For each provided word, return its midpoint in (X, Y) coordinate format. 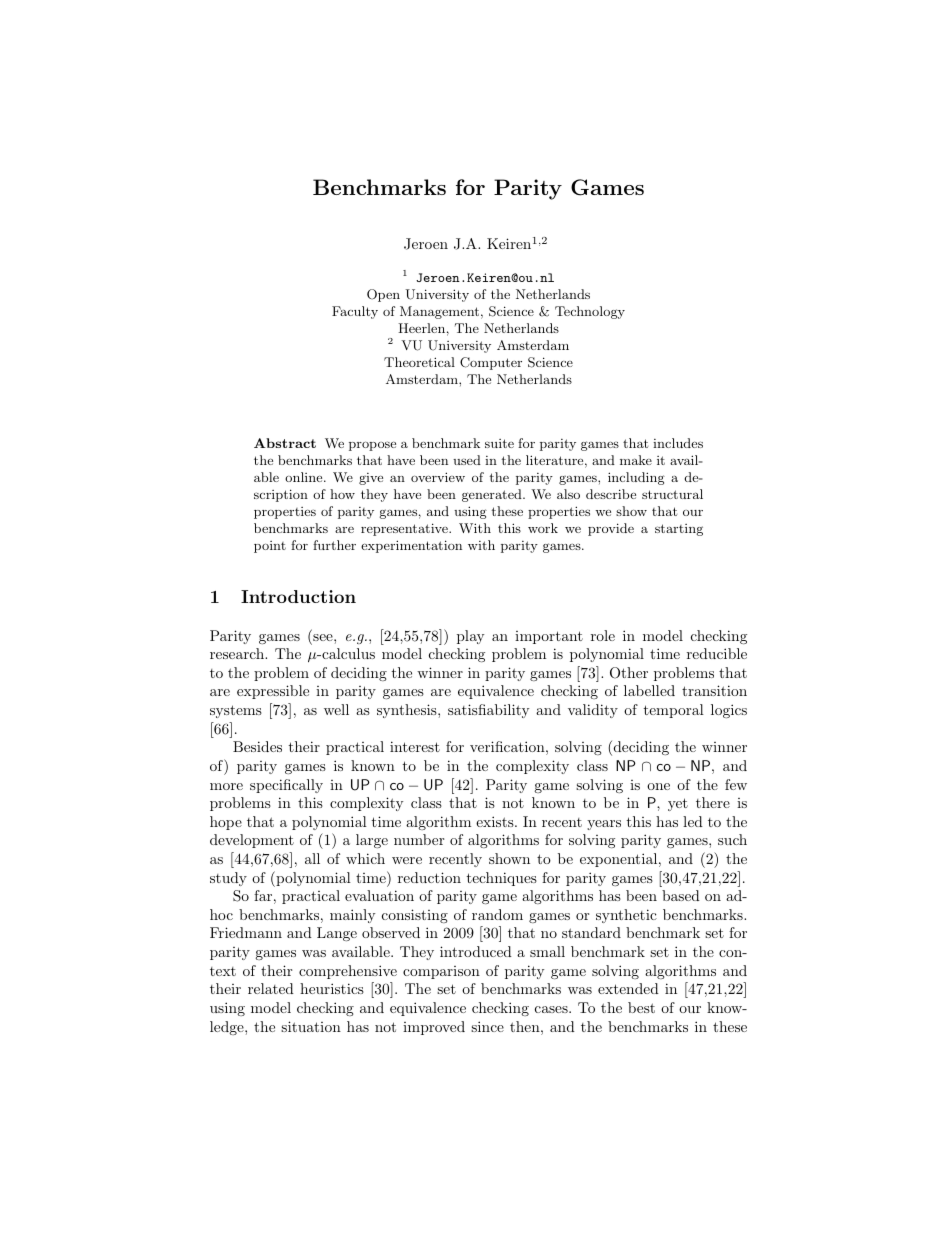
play (470, 637)
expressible (273, 692)
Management (439, 312)
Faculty (355, 312)
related (271, 988)
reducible (717, 653)
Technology (590, 312)
